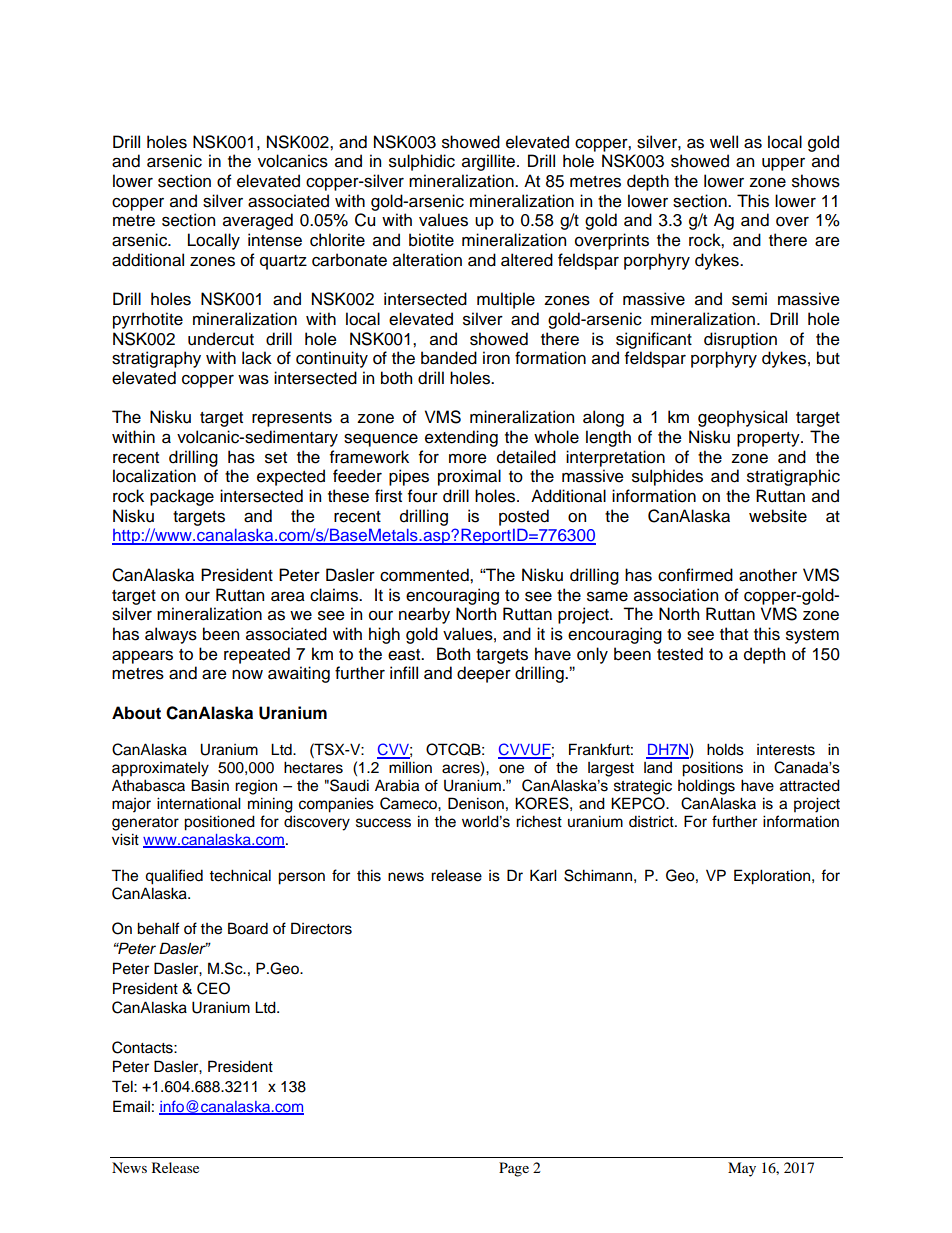  I want to click on Email, so click(131, 1106).
